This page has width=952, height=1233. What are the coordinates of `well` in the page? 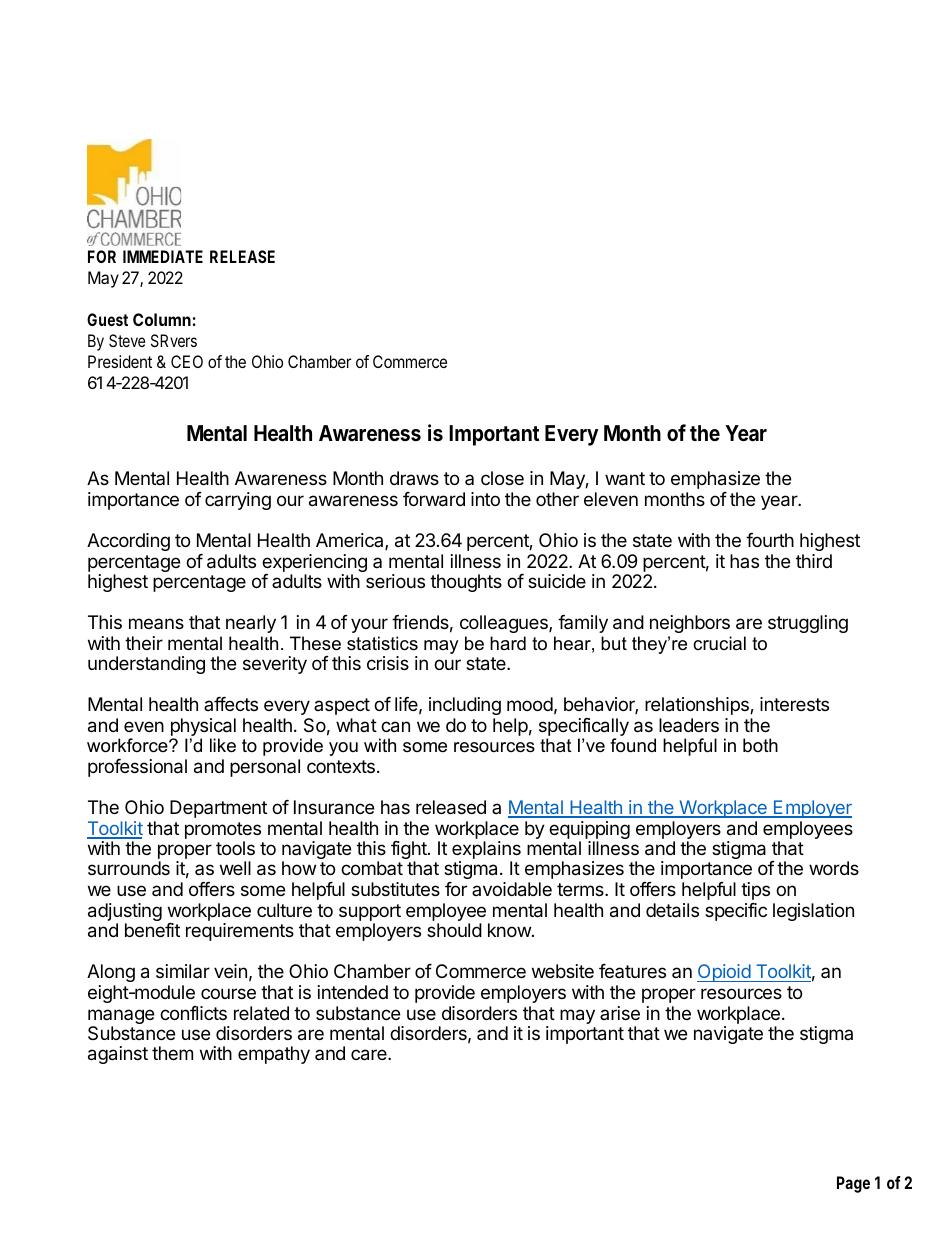 It's located at (235, 868).
